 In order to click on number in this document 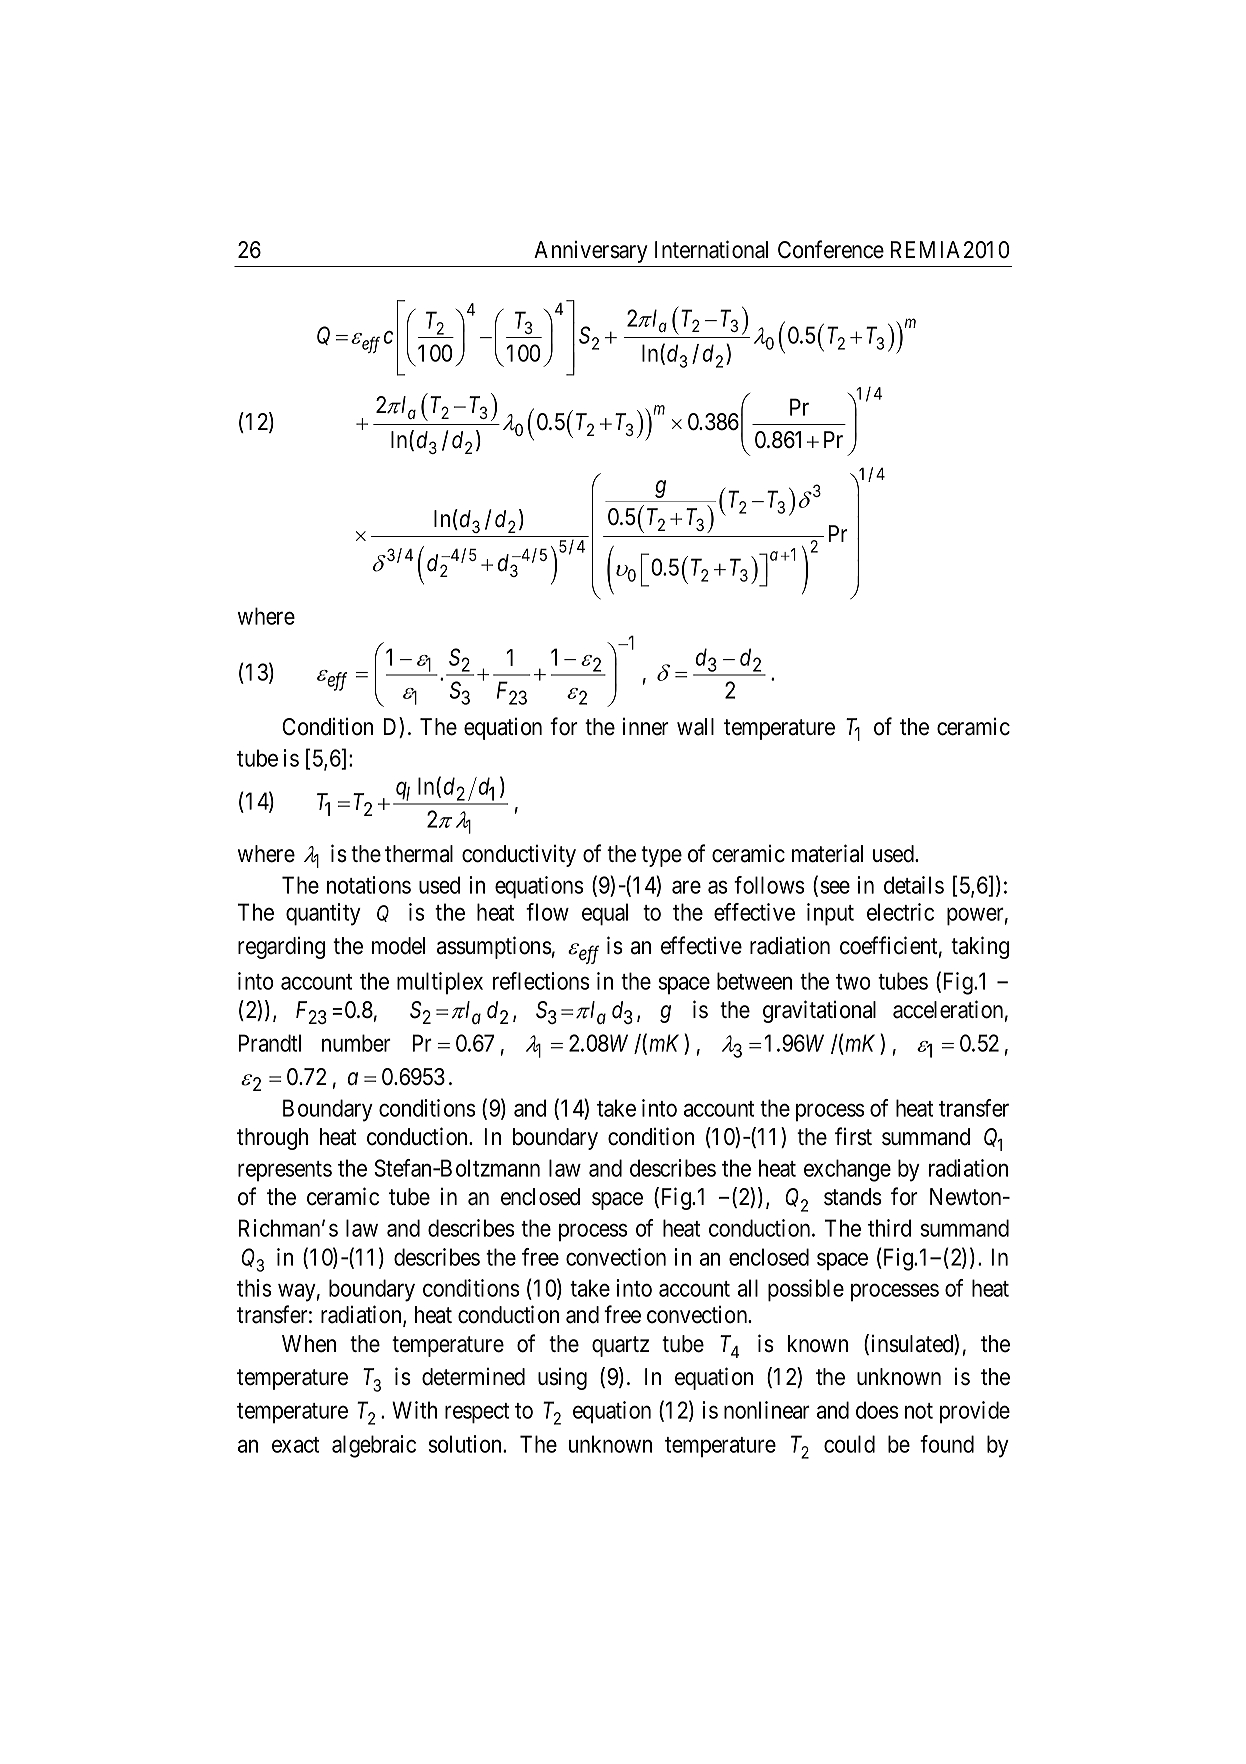, I will do `click(356, 1043)`.
